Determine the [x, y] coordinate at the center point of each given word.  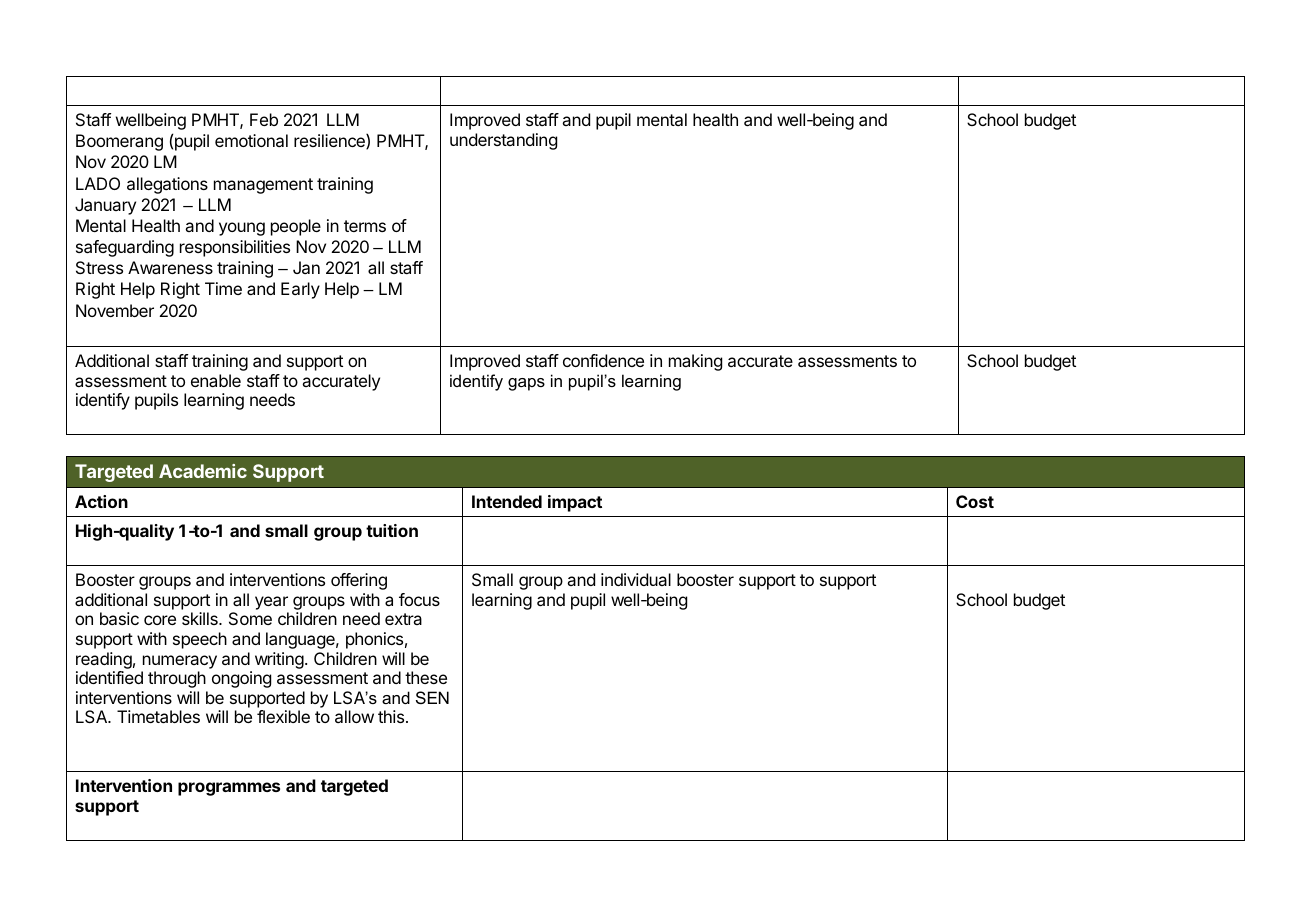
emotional [251, 140]
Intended [507, 501]
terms [365, 226]
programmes [229, 789]
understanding [503, 141]
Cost [975, 501]
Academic [203, 471]
